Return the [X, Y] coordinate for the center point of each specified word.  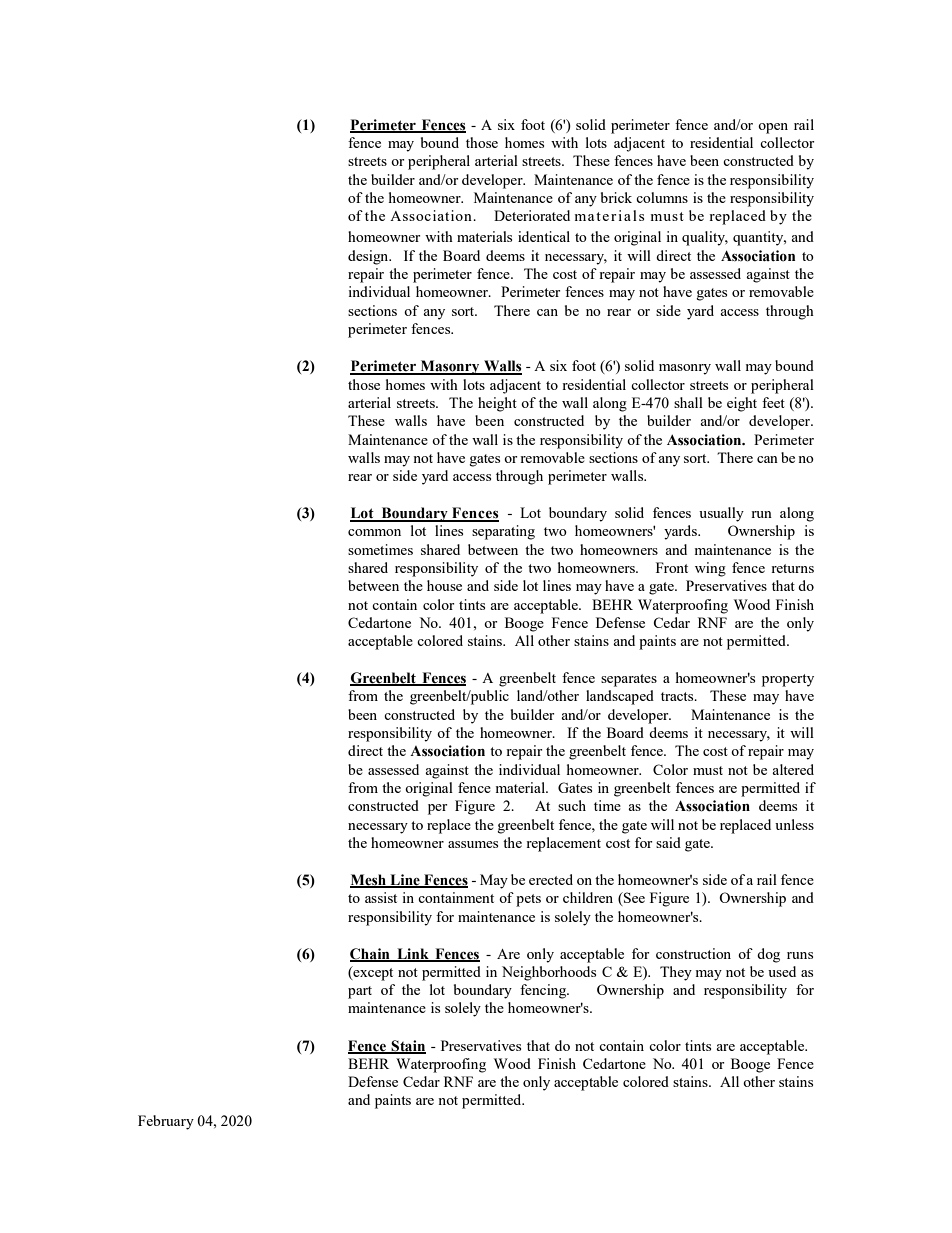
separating [503, 532]
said [668, 842]
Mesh [369, 881]
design [369, 257]
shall [688, 402]
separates [629, 680]
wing [710, 569]
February [166, 1122]
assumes [473, 844]
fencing [544, 991]
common [374, 532]
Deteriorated [532, 215]
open [773, 128]
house [444, 585]
